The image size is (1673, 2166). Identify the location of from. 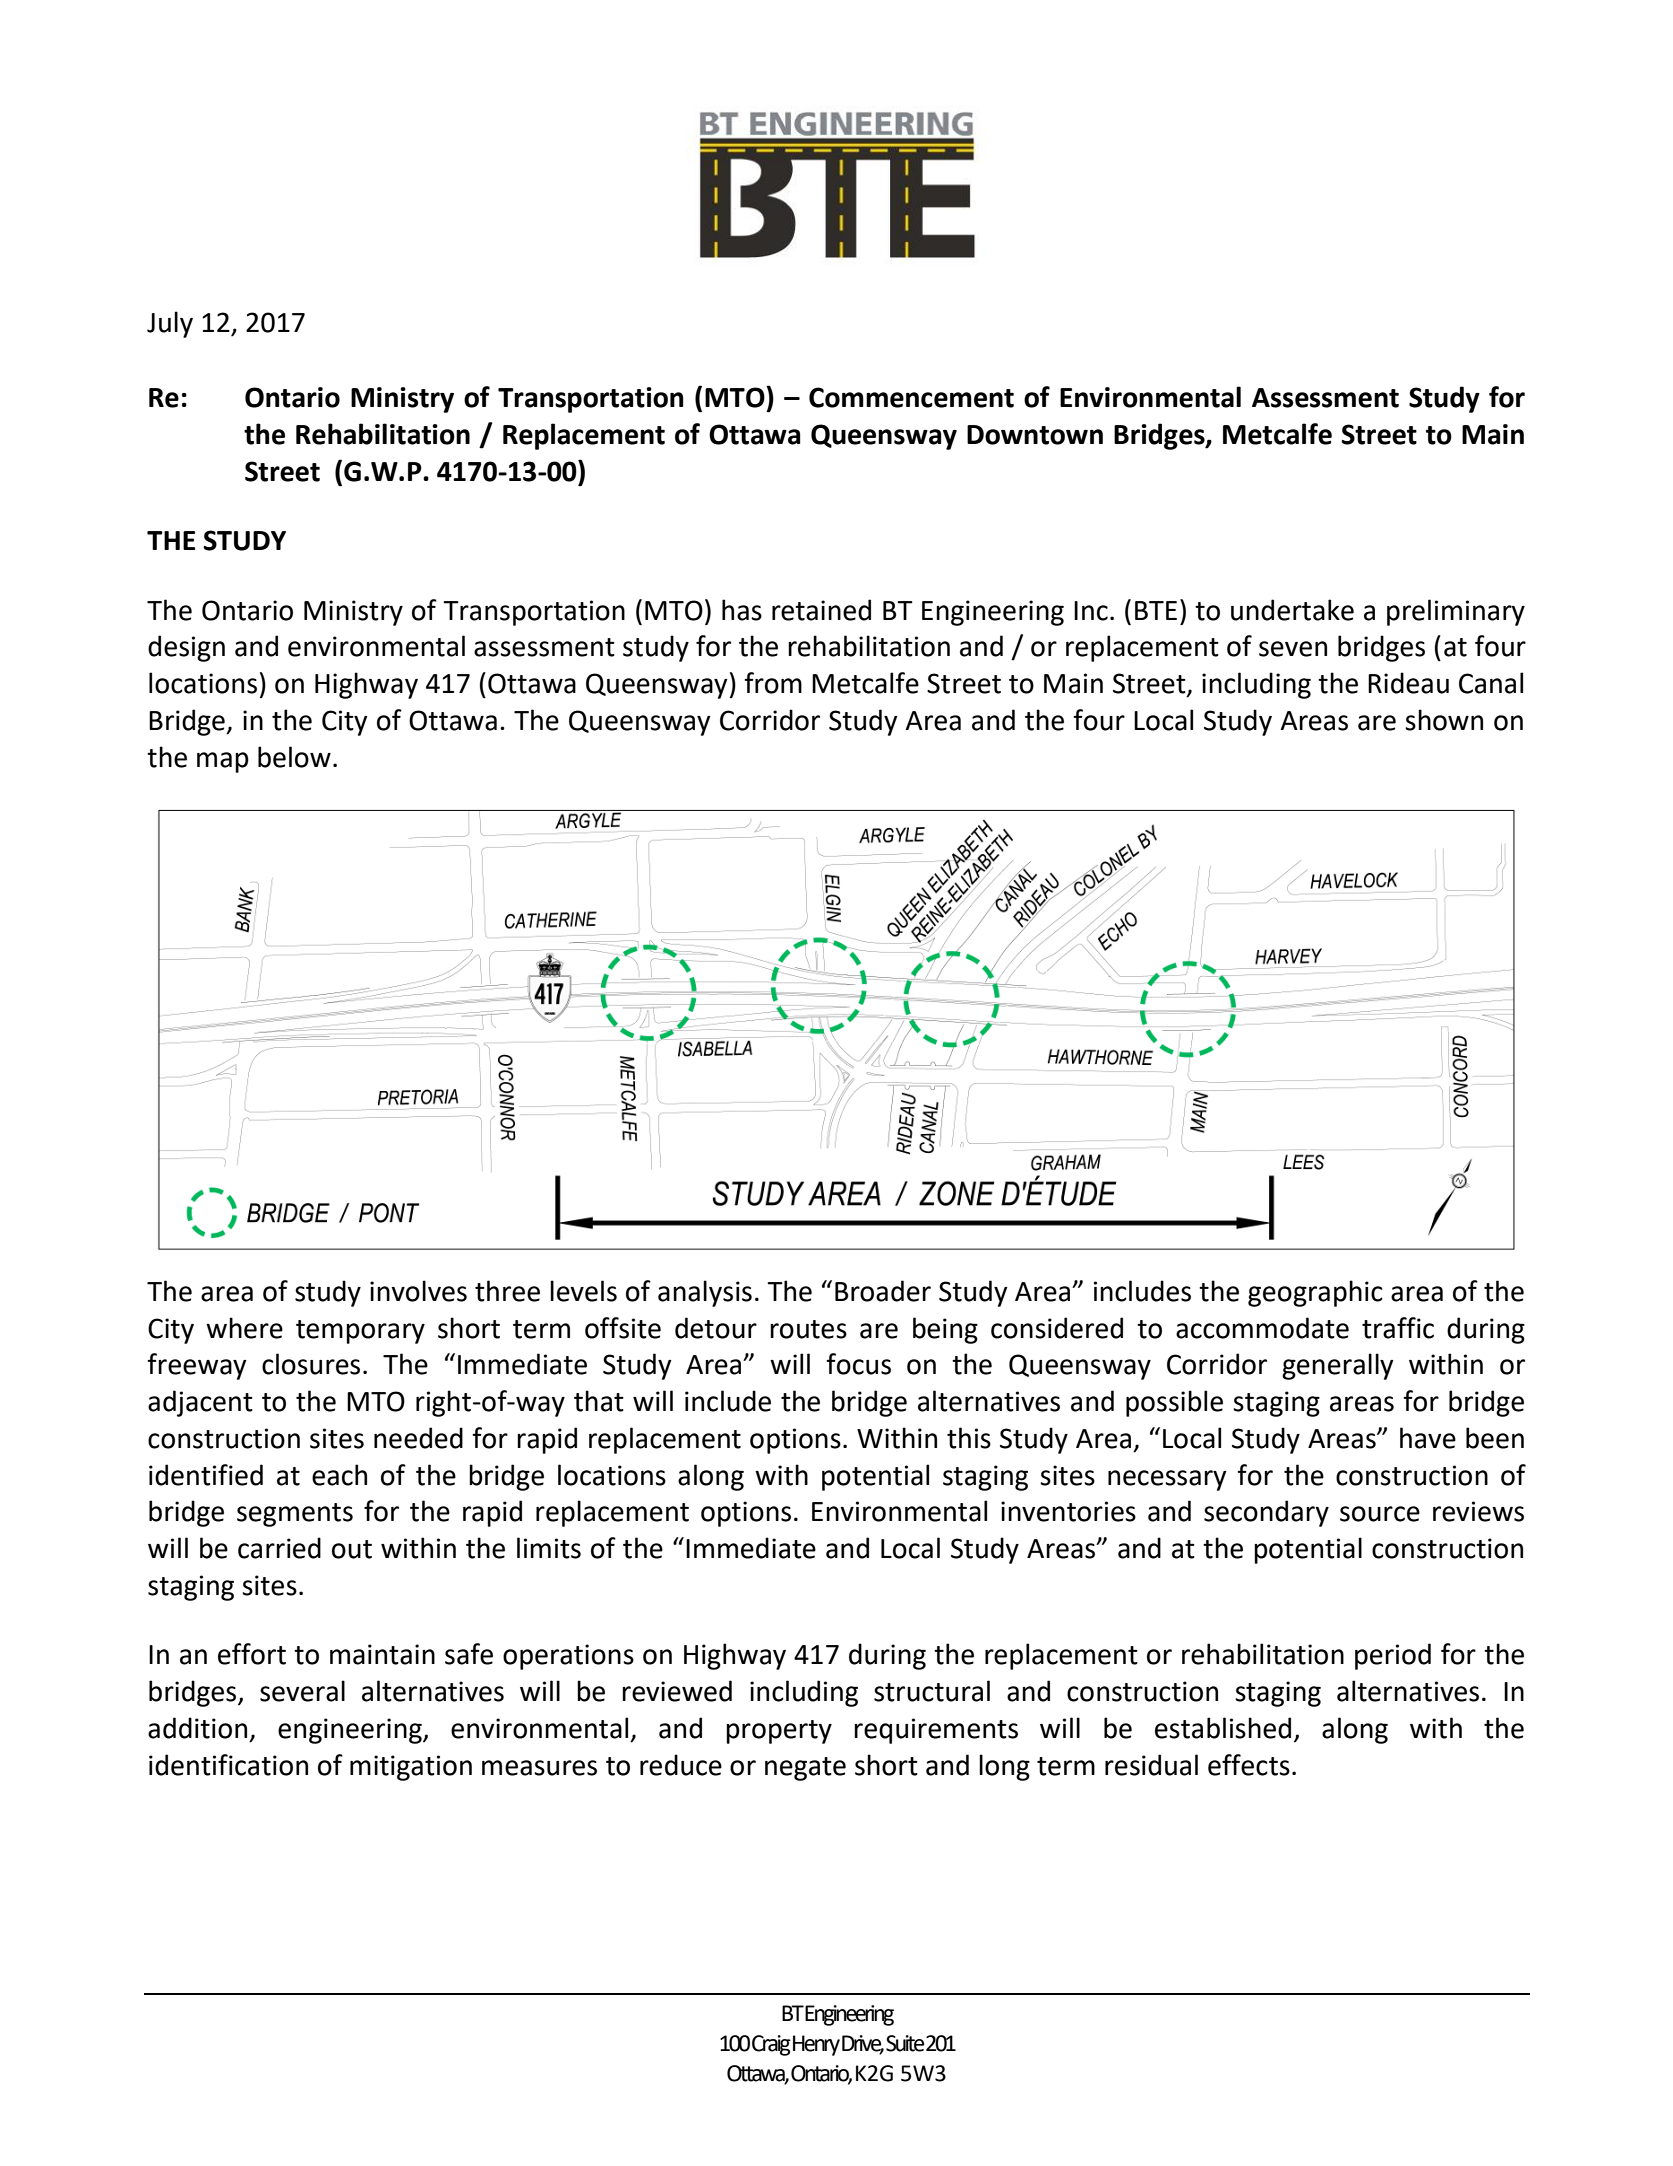
(773, 683).
